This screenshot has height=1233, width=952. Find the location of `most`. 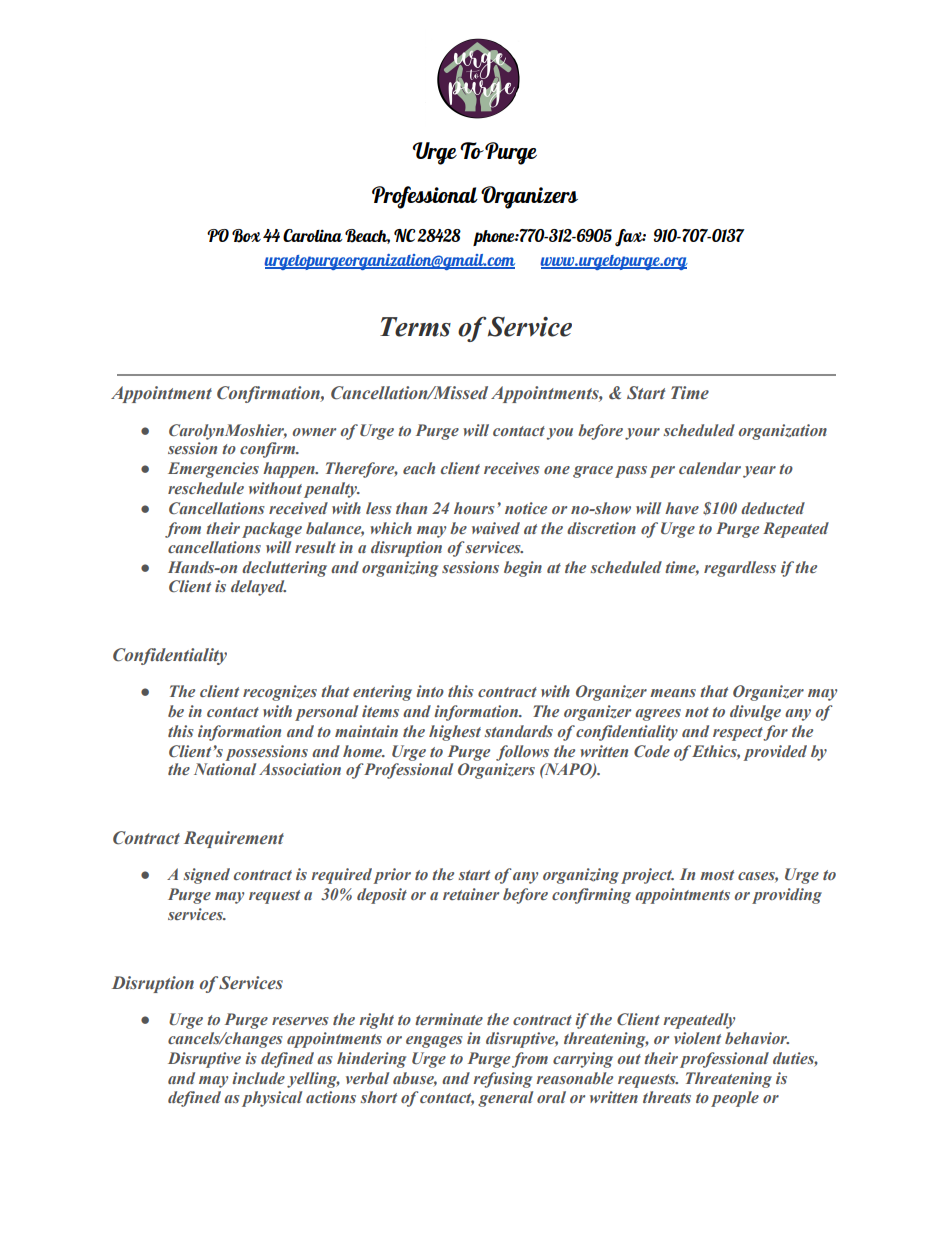

most is located at coordinates (717, 875).
